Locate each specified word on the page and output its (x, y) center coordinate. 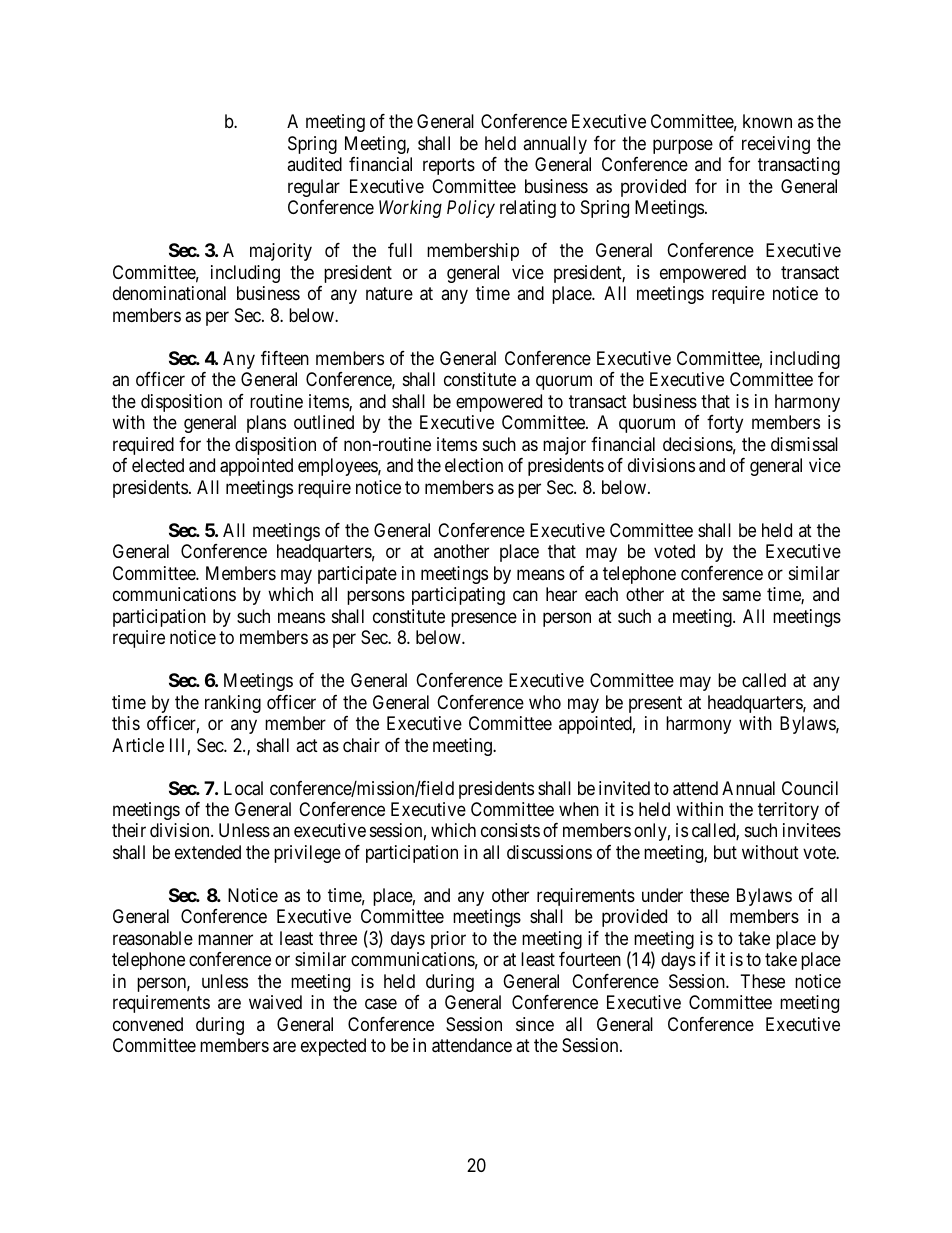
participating (458, 596)
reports (449, 167)
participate (357, 575)
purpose (683, 146)
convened (148, 1024)
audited (314, 164)
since (535, 1024)
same (742, 596)
